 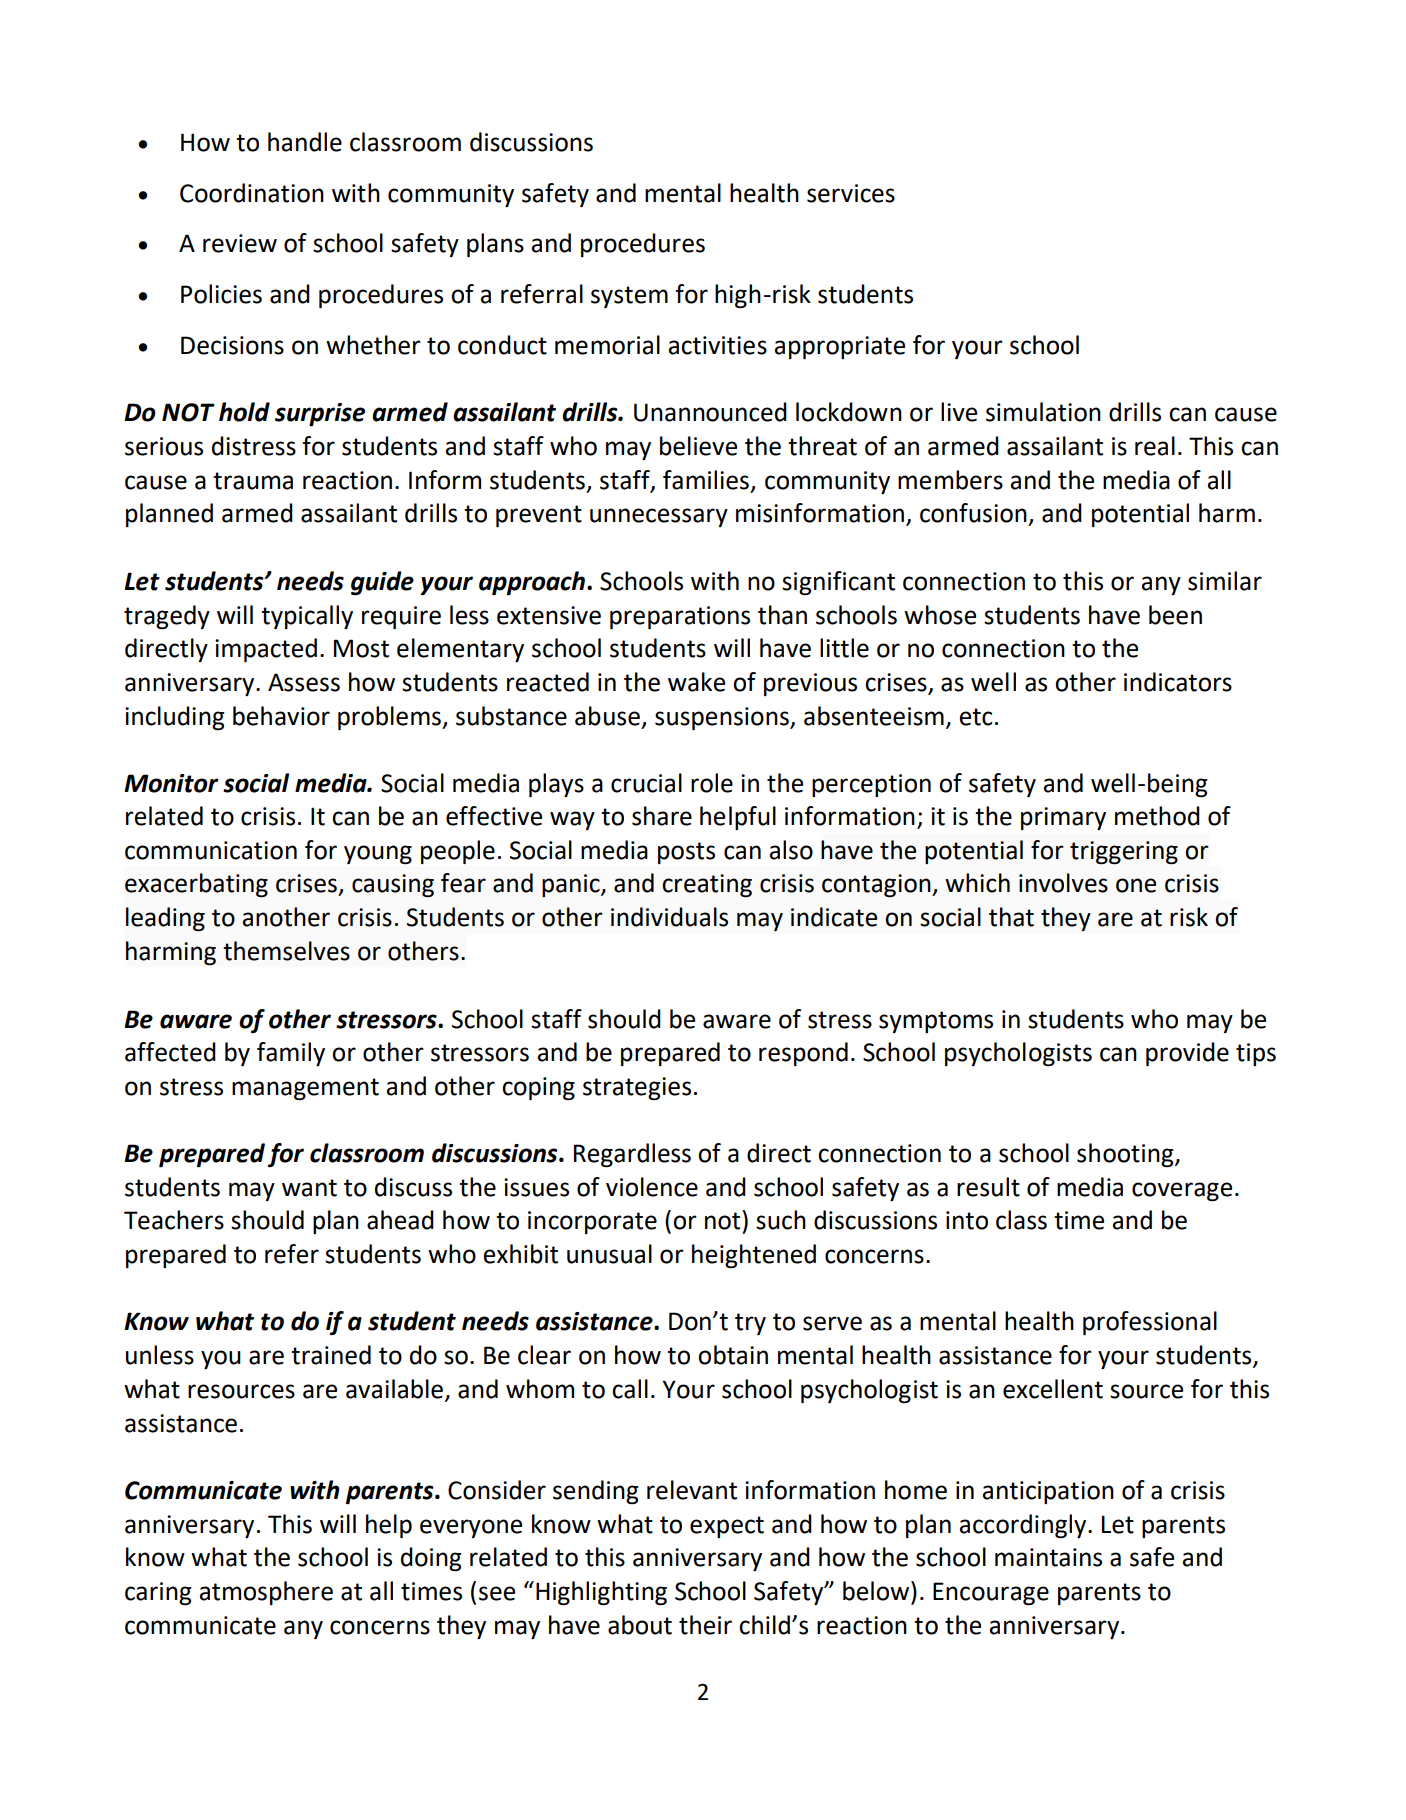 What do you see at coordinates (705, 1625) in the screenshot?
I see `their` at bounding box center [705, 1625].
